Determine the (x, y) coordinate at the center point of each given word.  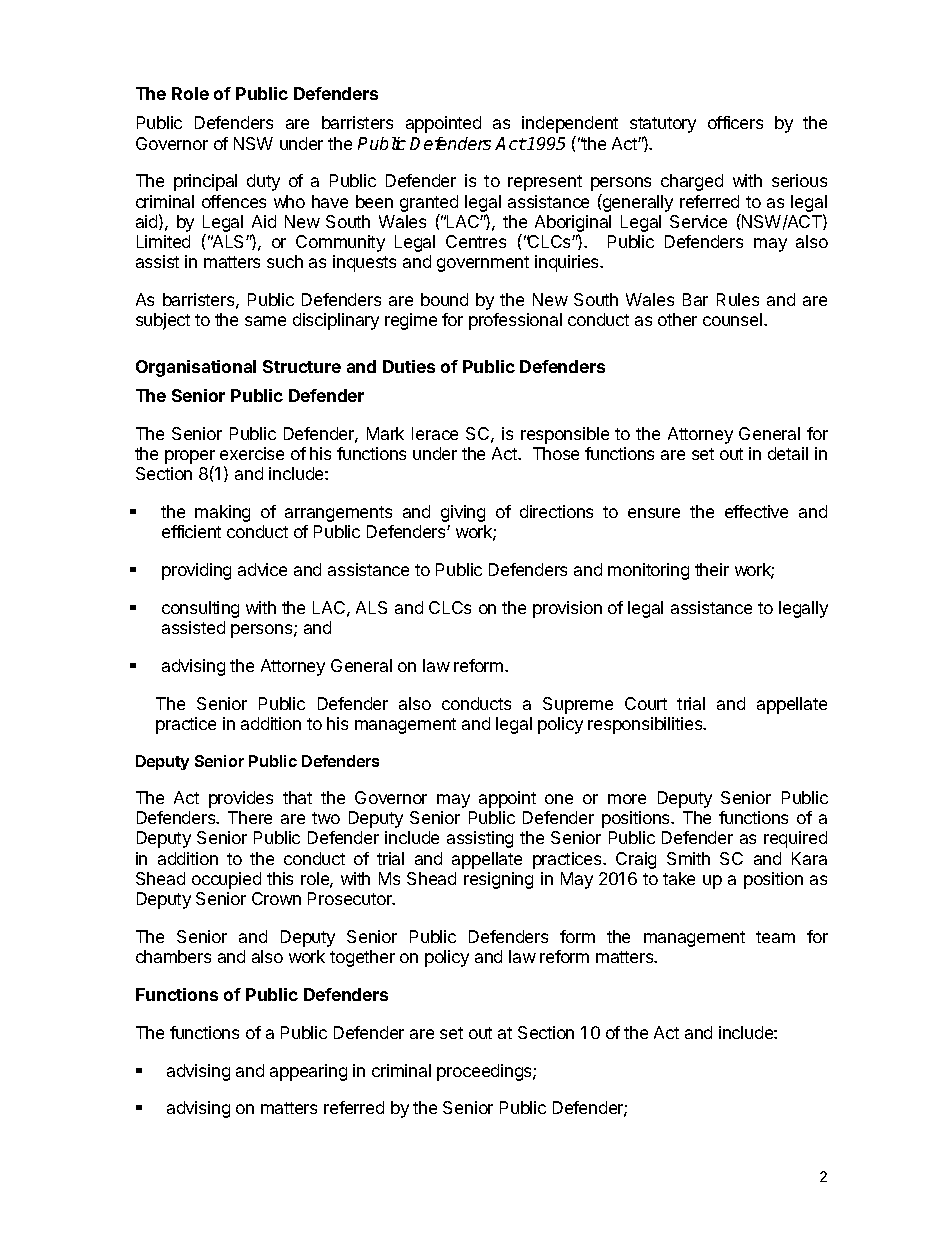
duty (263, 182)
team (775, 937)
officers (735, 122)
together (362, 958)
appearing (308, 1072)
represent (545, 183)
